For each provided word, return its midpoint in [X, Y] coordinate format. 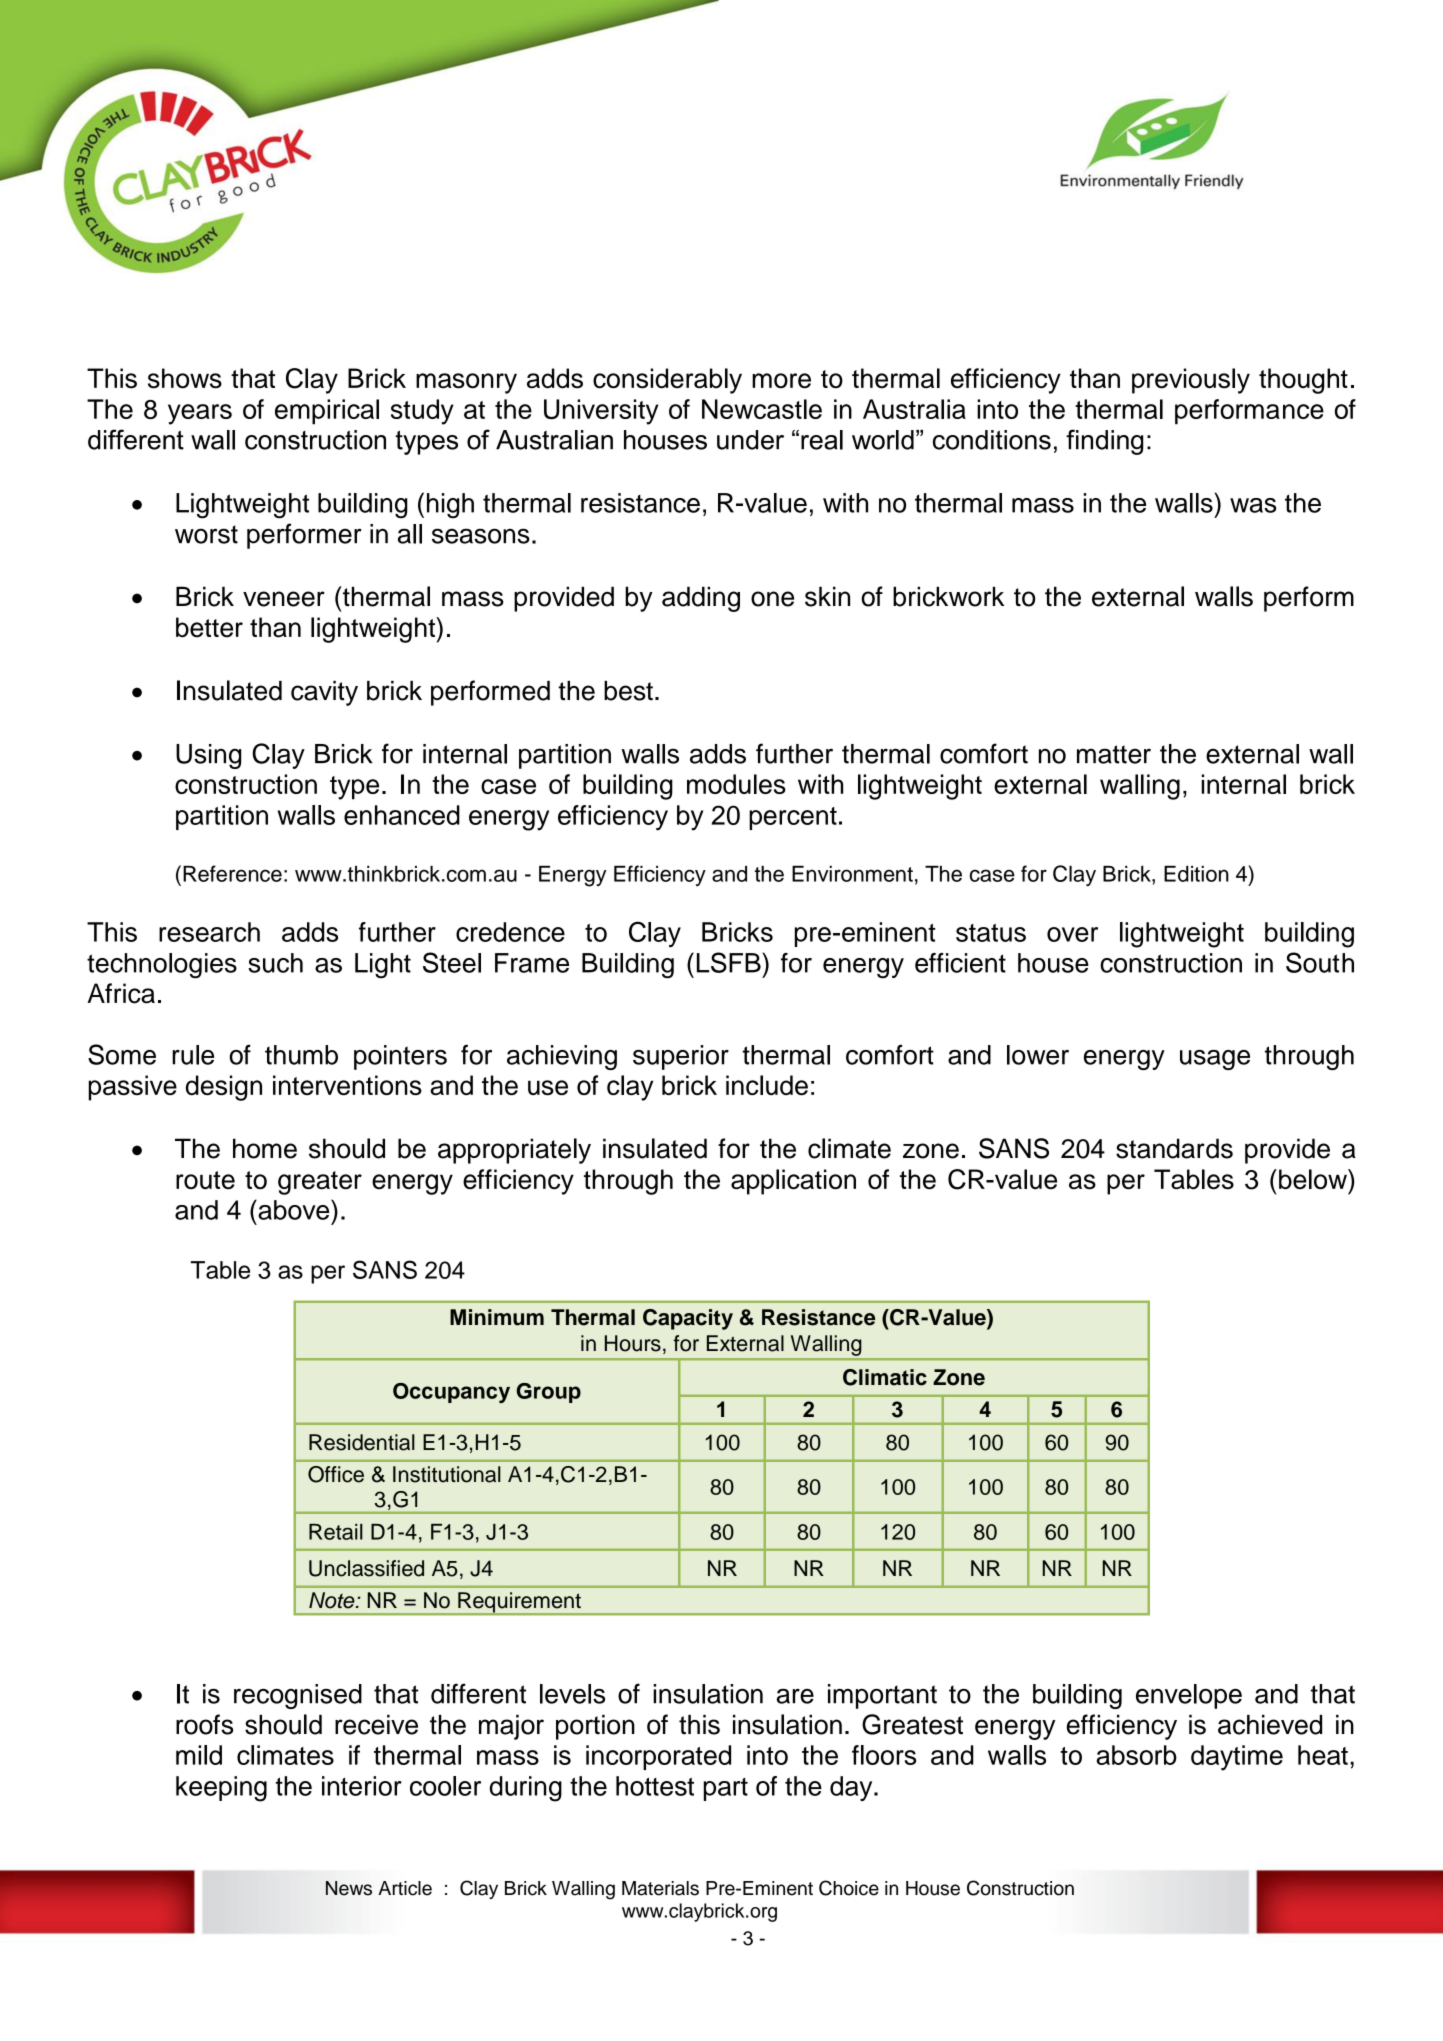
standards [1174, 1148]
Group [548, 1393]
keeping [221, 1789]
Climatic [885, 1377]
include [767, 1085]
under [750, 440]
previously [1191, 381]
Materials [660, 1888]
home [265, 1148]
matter [1114, 754]
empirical [327, 412]
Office [336, 1474]
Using [208, 756]
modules [736, 784]
